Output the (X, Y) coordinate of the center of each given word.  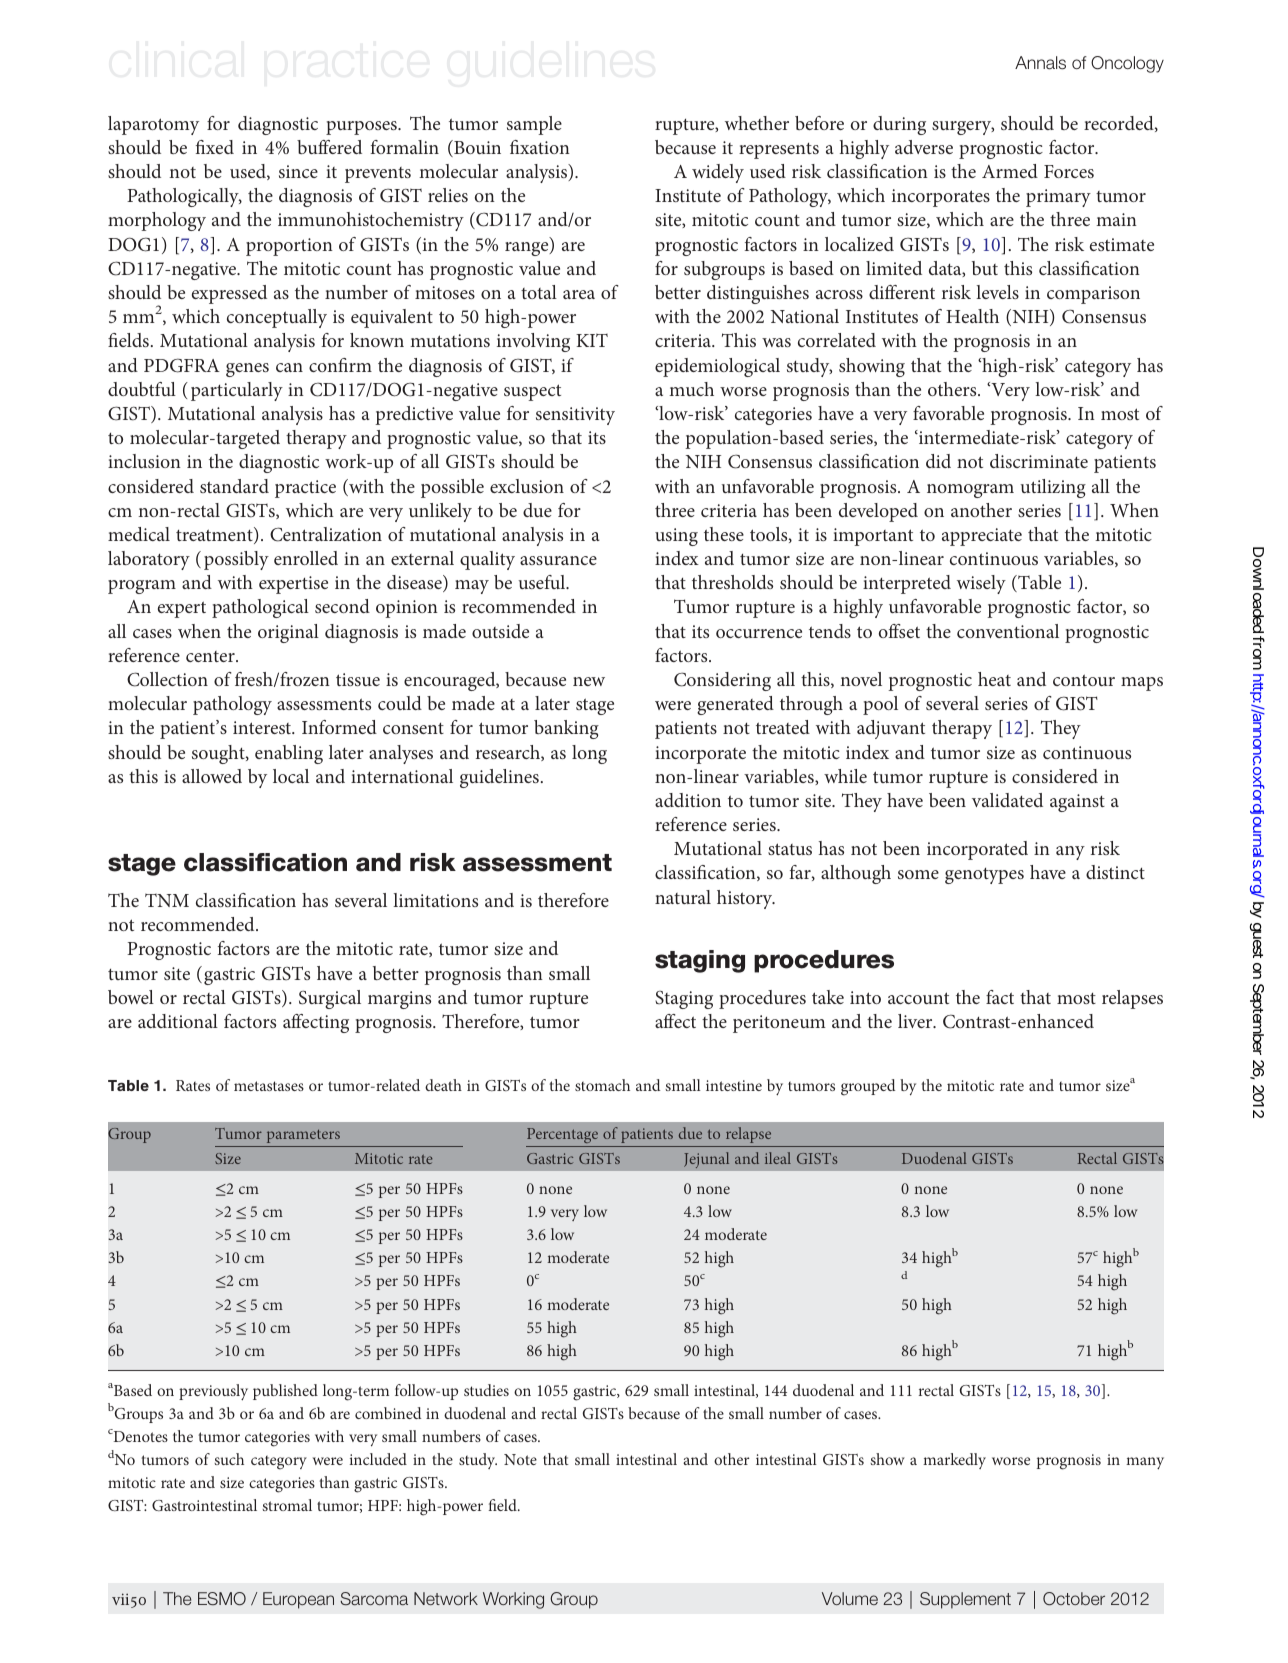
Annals (1040, 63)
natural (683, 897)
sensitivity (575, 416)
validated (1007, 800)
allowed (212, 776)
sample (534, 125)
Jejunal (707, 1160)
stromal (287, 1505)
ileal (778, 1158)
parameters (303, 1136)
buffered (329, 147)
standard (234, 486)
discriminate (1039, 461)
